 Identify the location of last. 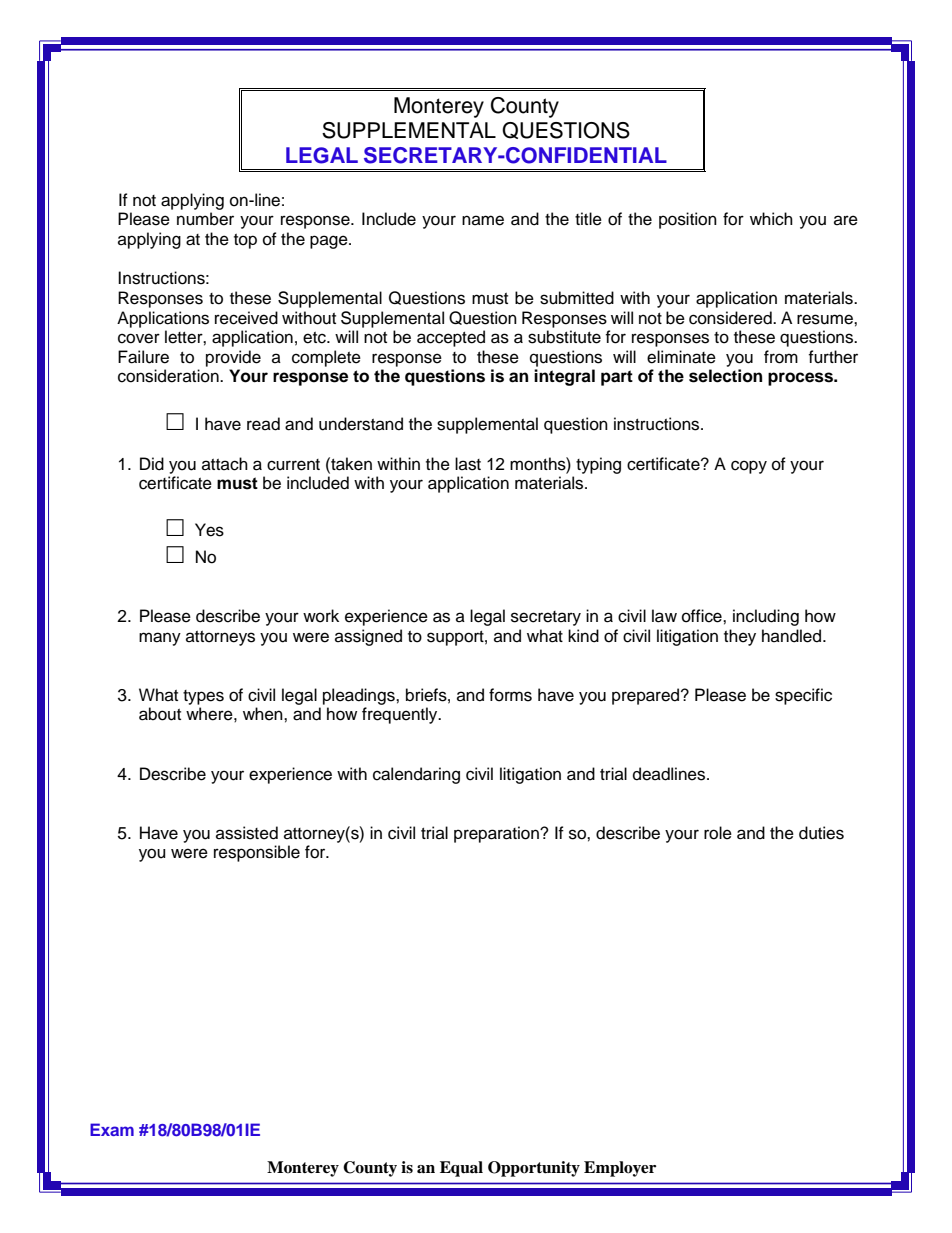
(468, 464).
